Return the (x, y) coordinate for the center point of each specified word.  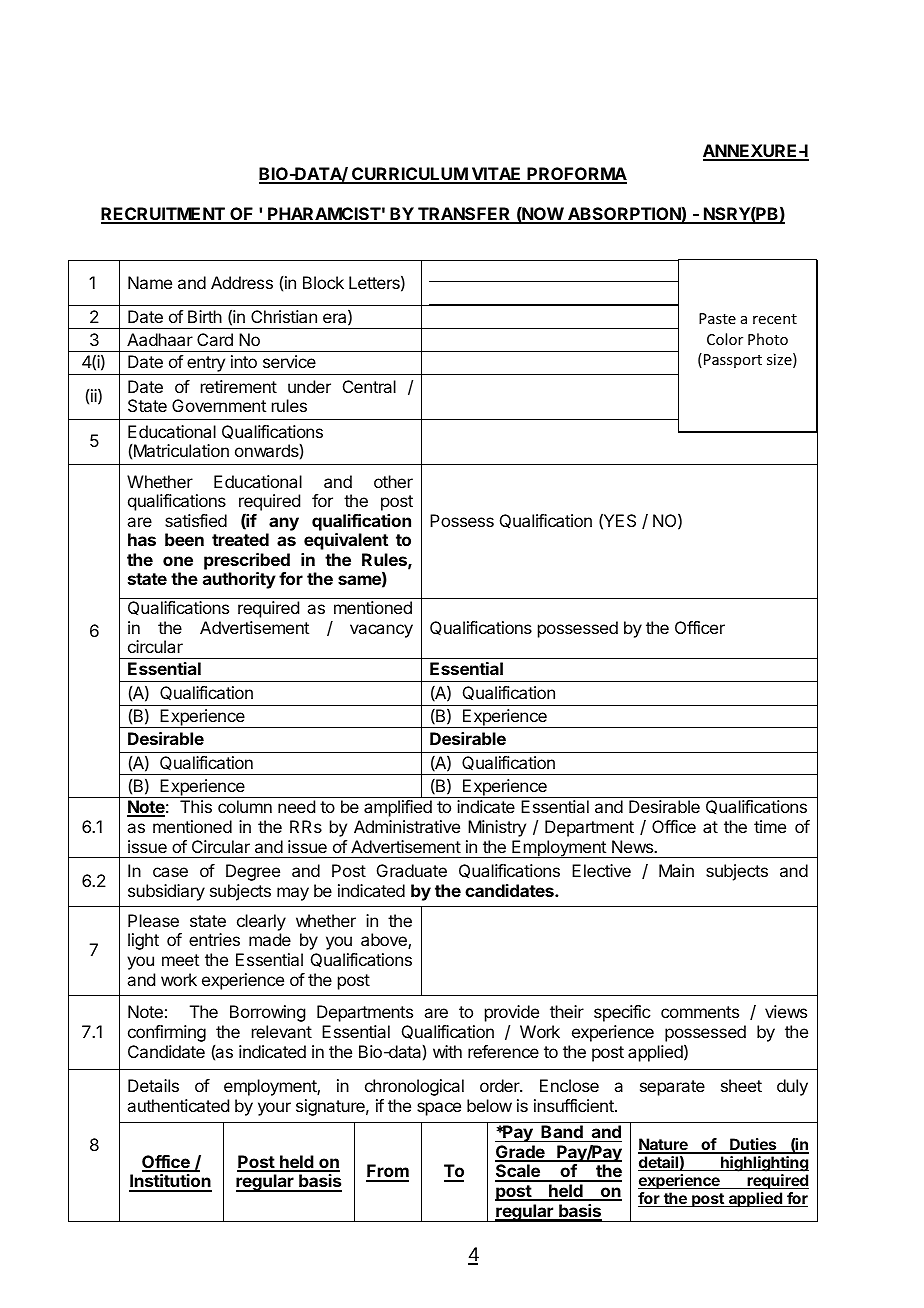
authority (239, 580)
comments (700, 1012)
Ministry (497, 828)
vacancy (381, 631)
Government (219, 405)
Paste (717, 318)
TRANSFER (464, 215)
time (770, 826)
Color (725, 339)
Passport (733, 361)
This (196, 806)
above (385, 941)
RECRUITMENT (164, 215)
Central (369, 386)
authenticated (178, 1105)
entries (214, 939)
